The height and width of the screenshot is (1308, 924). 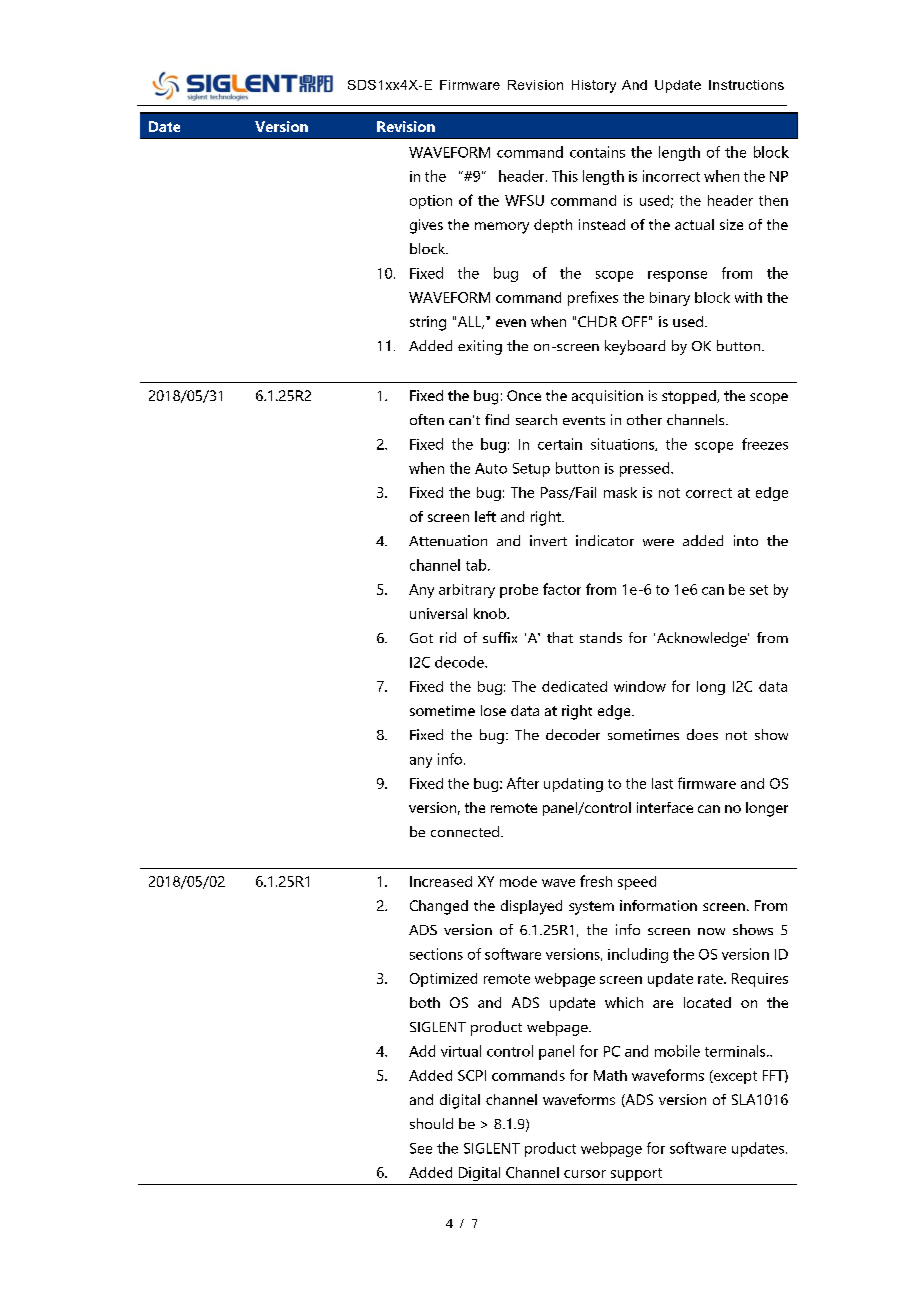 What do you see at coordinates (585, 1174) in the screenshot?
I see `cursor` at bounding box center [585, 1174].
